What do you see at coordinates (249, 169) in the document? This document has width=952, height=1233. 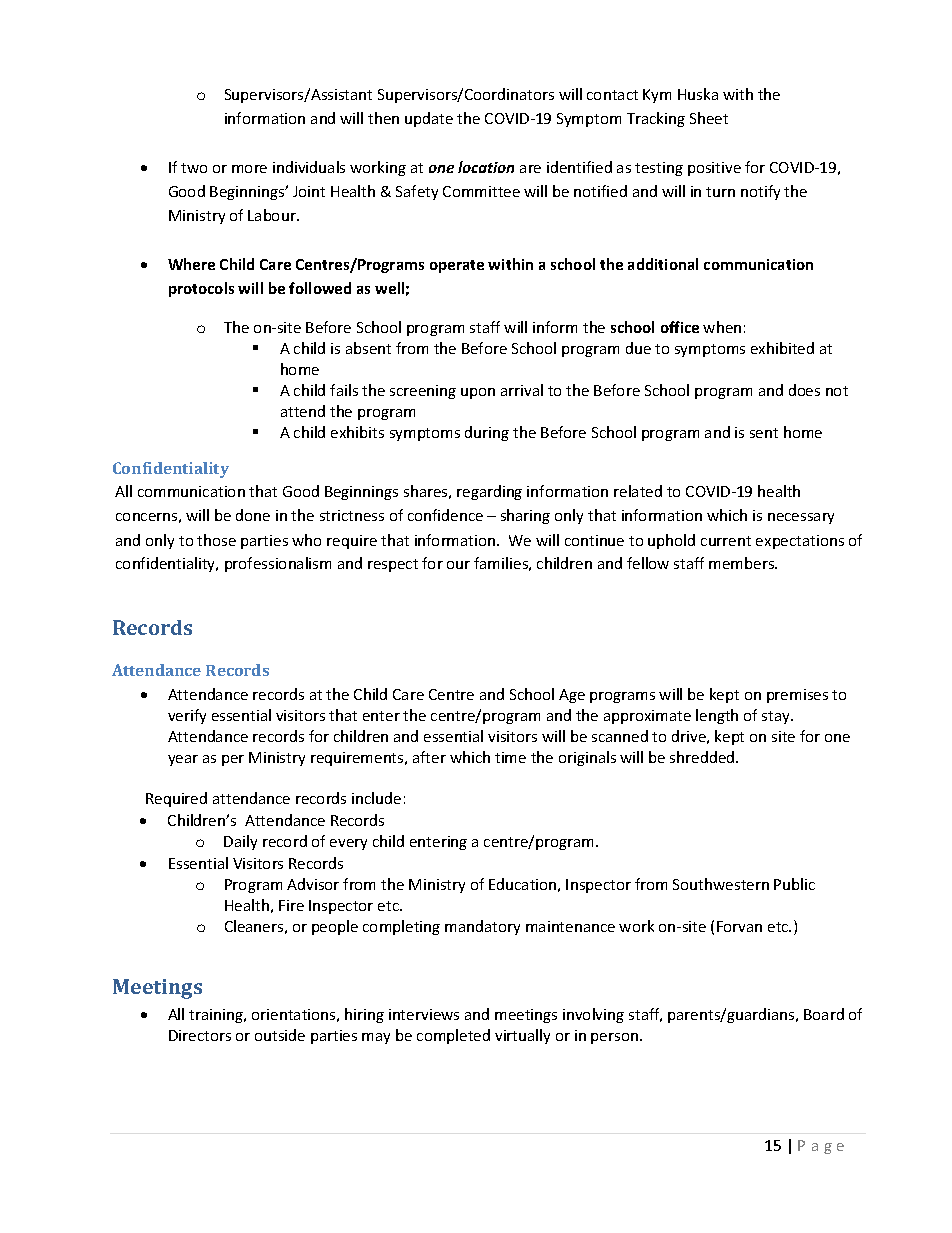 I see `more` at bounding box center [249, 169].
